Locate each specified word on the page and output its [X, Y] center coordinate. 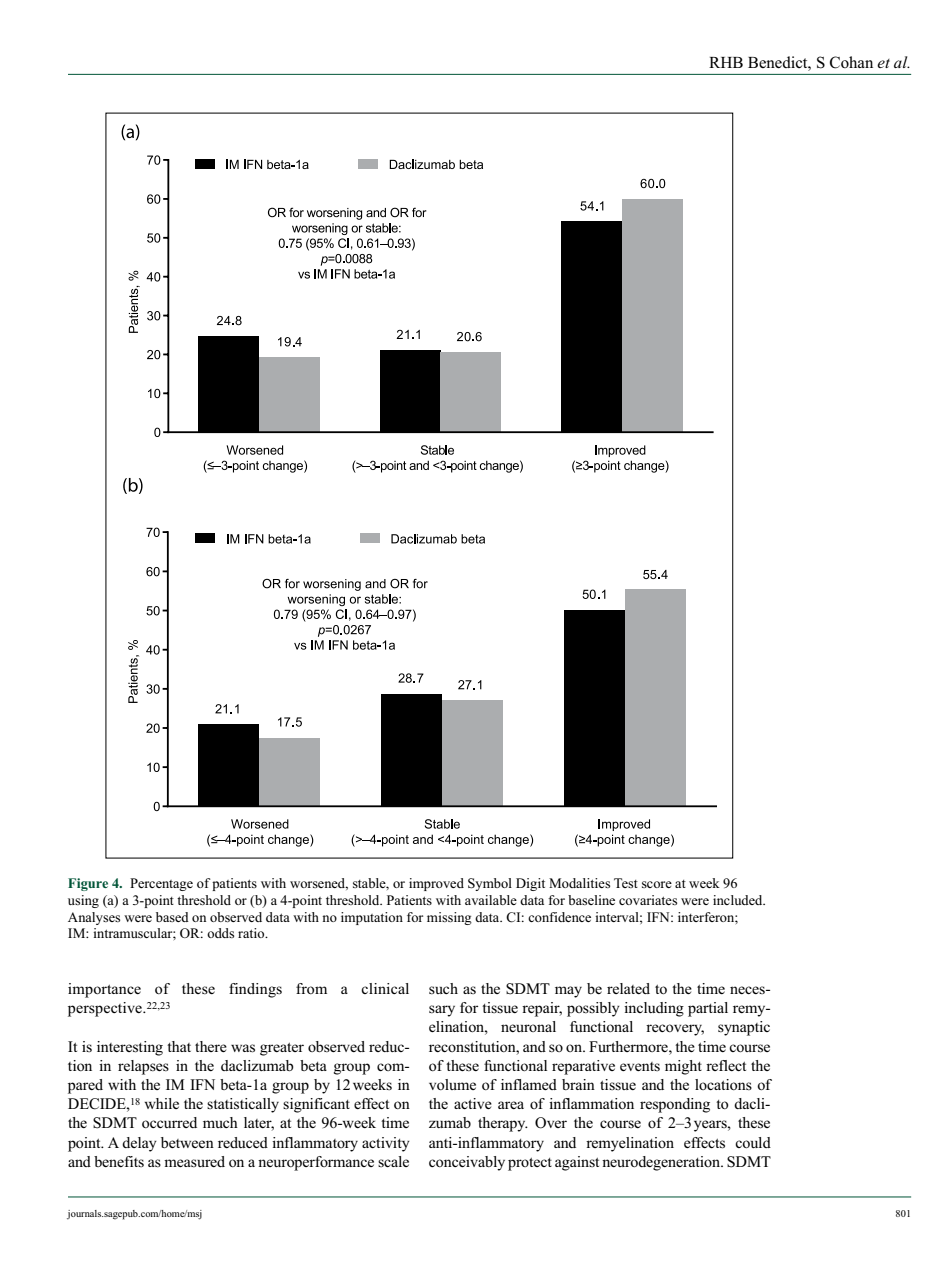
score [657, 884]
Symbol [490, 884]
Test [626, 883]
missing [449, 918]
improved [436, 884]
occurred [169, 1122]
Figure [88, 884]
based [172, 917]
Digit [530, 884]
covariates [648, 900]
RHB [726, 62]
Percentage [161, 884]
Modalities [579, 883]
